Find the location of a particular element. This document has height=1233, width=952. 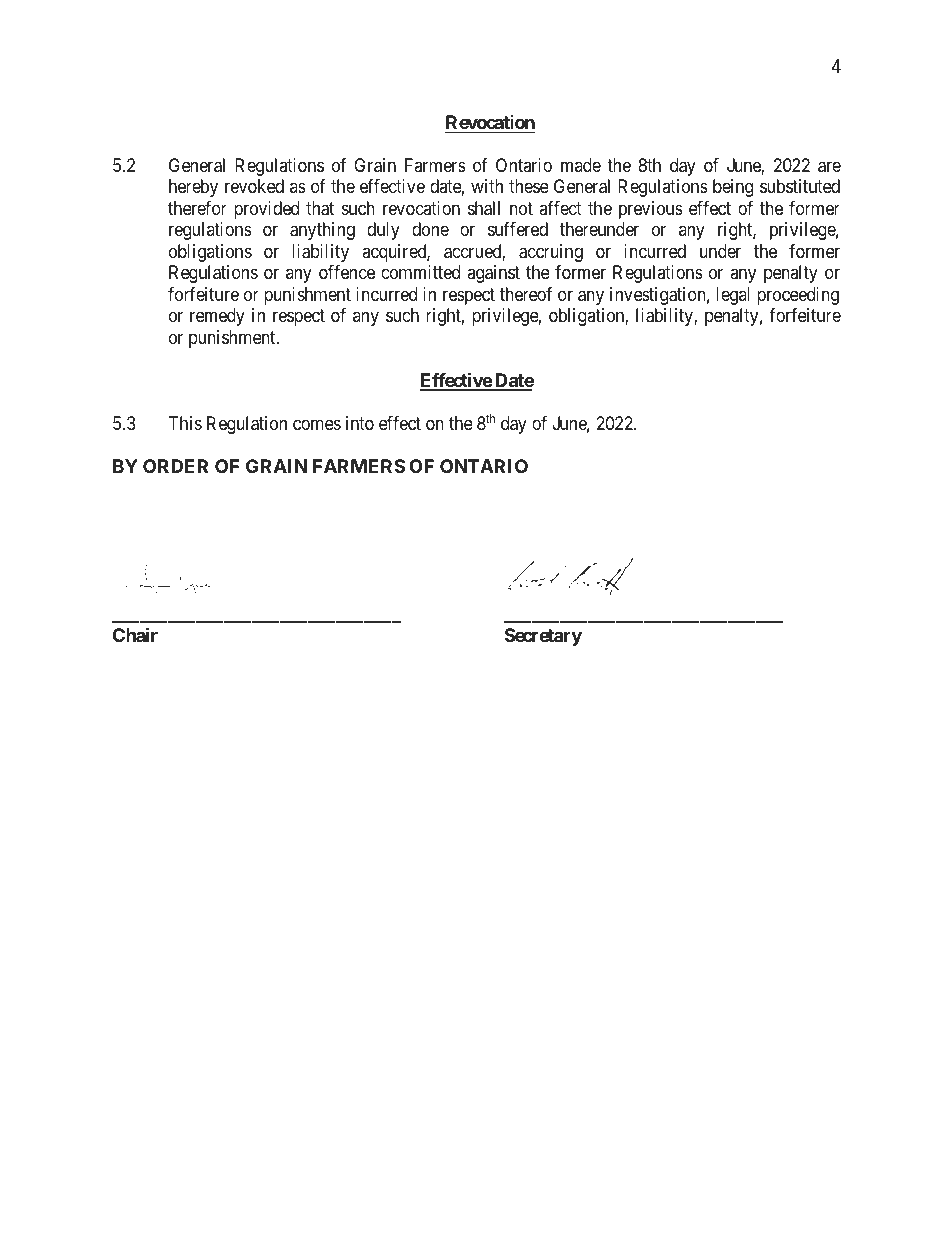

legal is located at coordinates (733, 296).
